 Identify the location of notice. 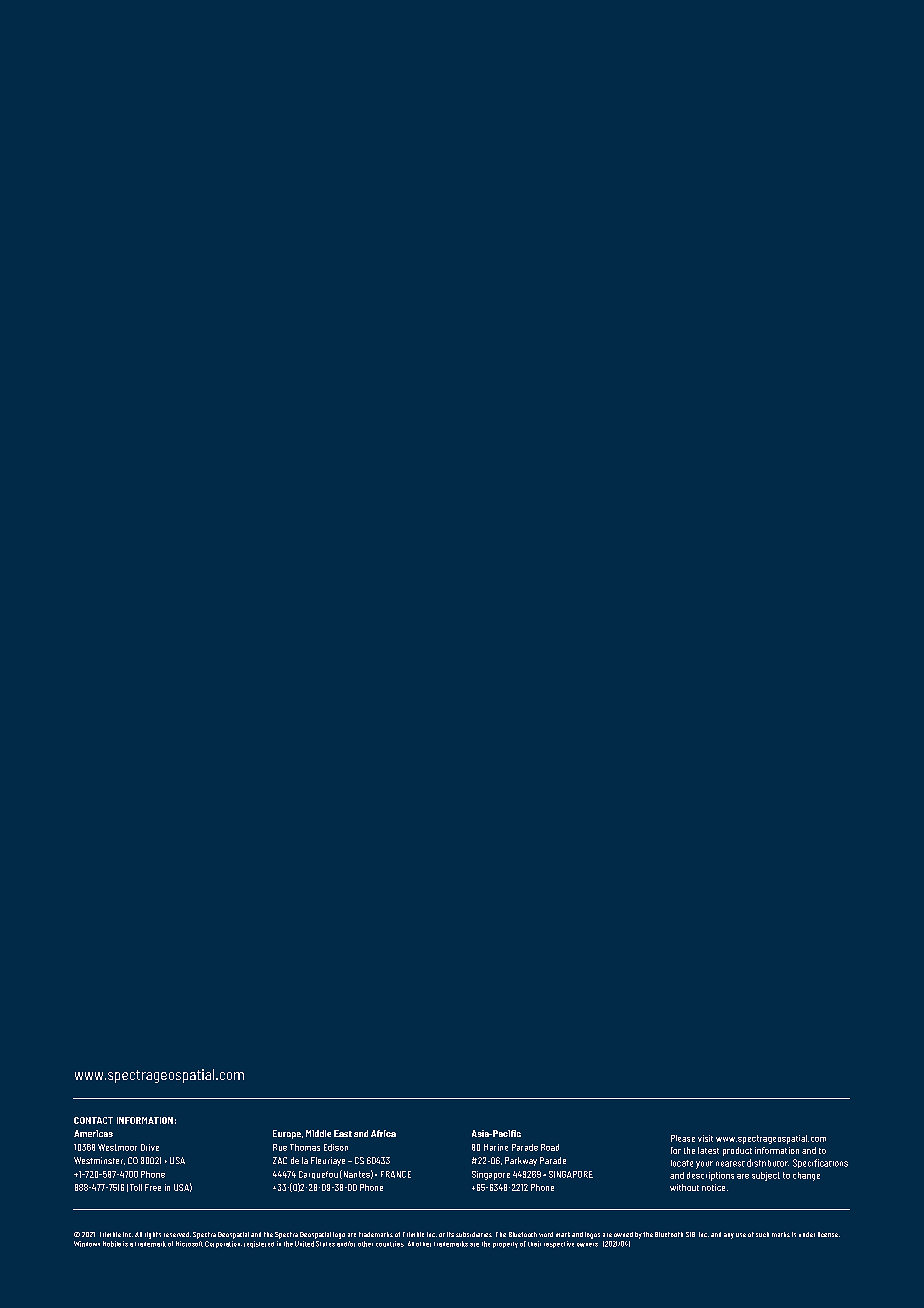
(715, 1187).
